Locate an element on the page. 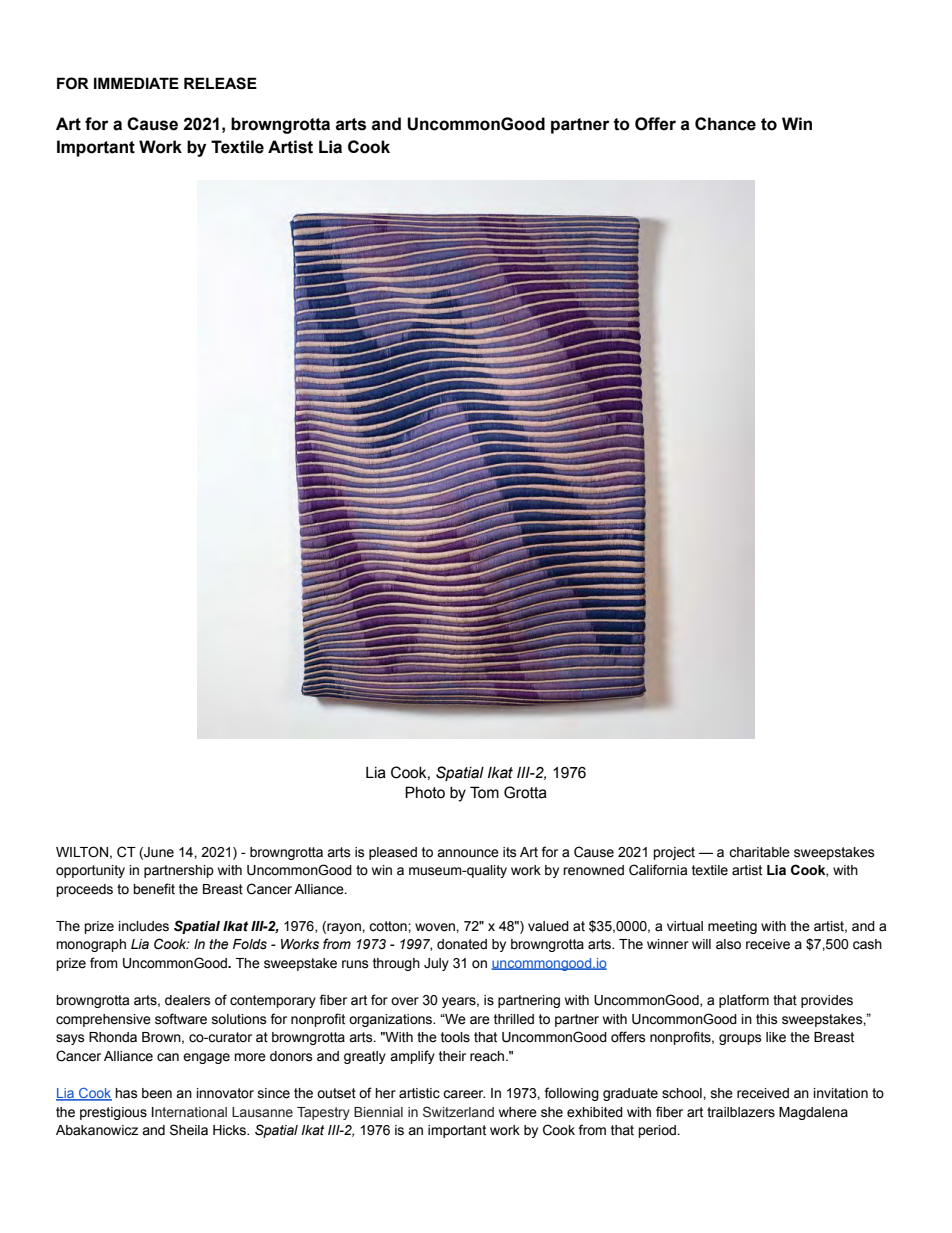 The image size is (952, 1233). career is located at coordinates (464, 1094).
